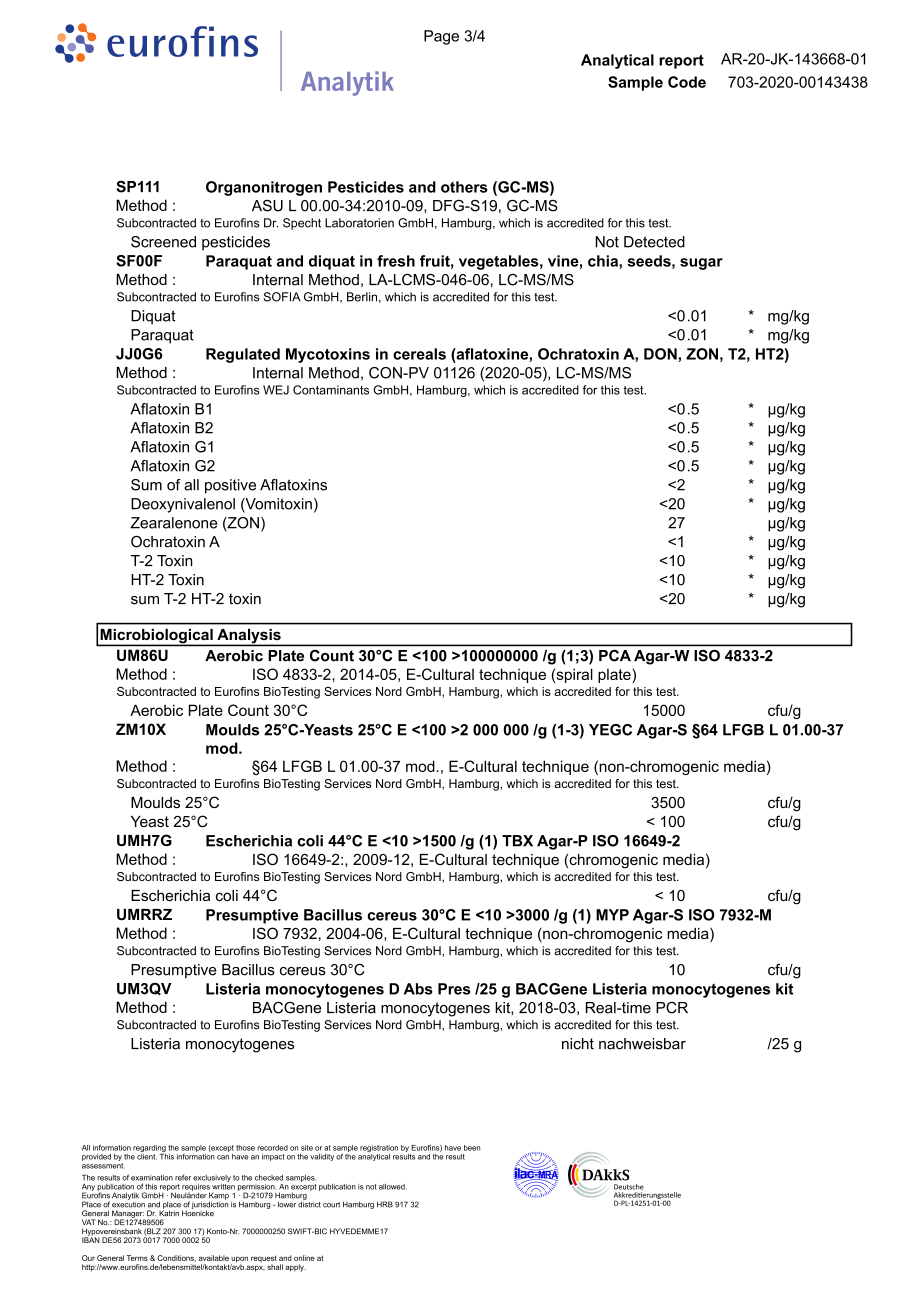  Describe the element at coordinates (163, 242) in the screenshot. I see `Screened` at that location.
